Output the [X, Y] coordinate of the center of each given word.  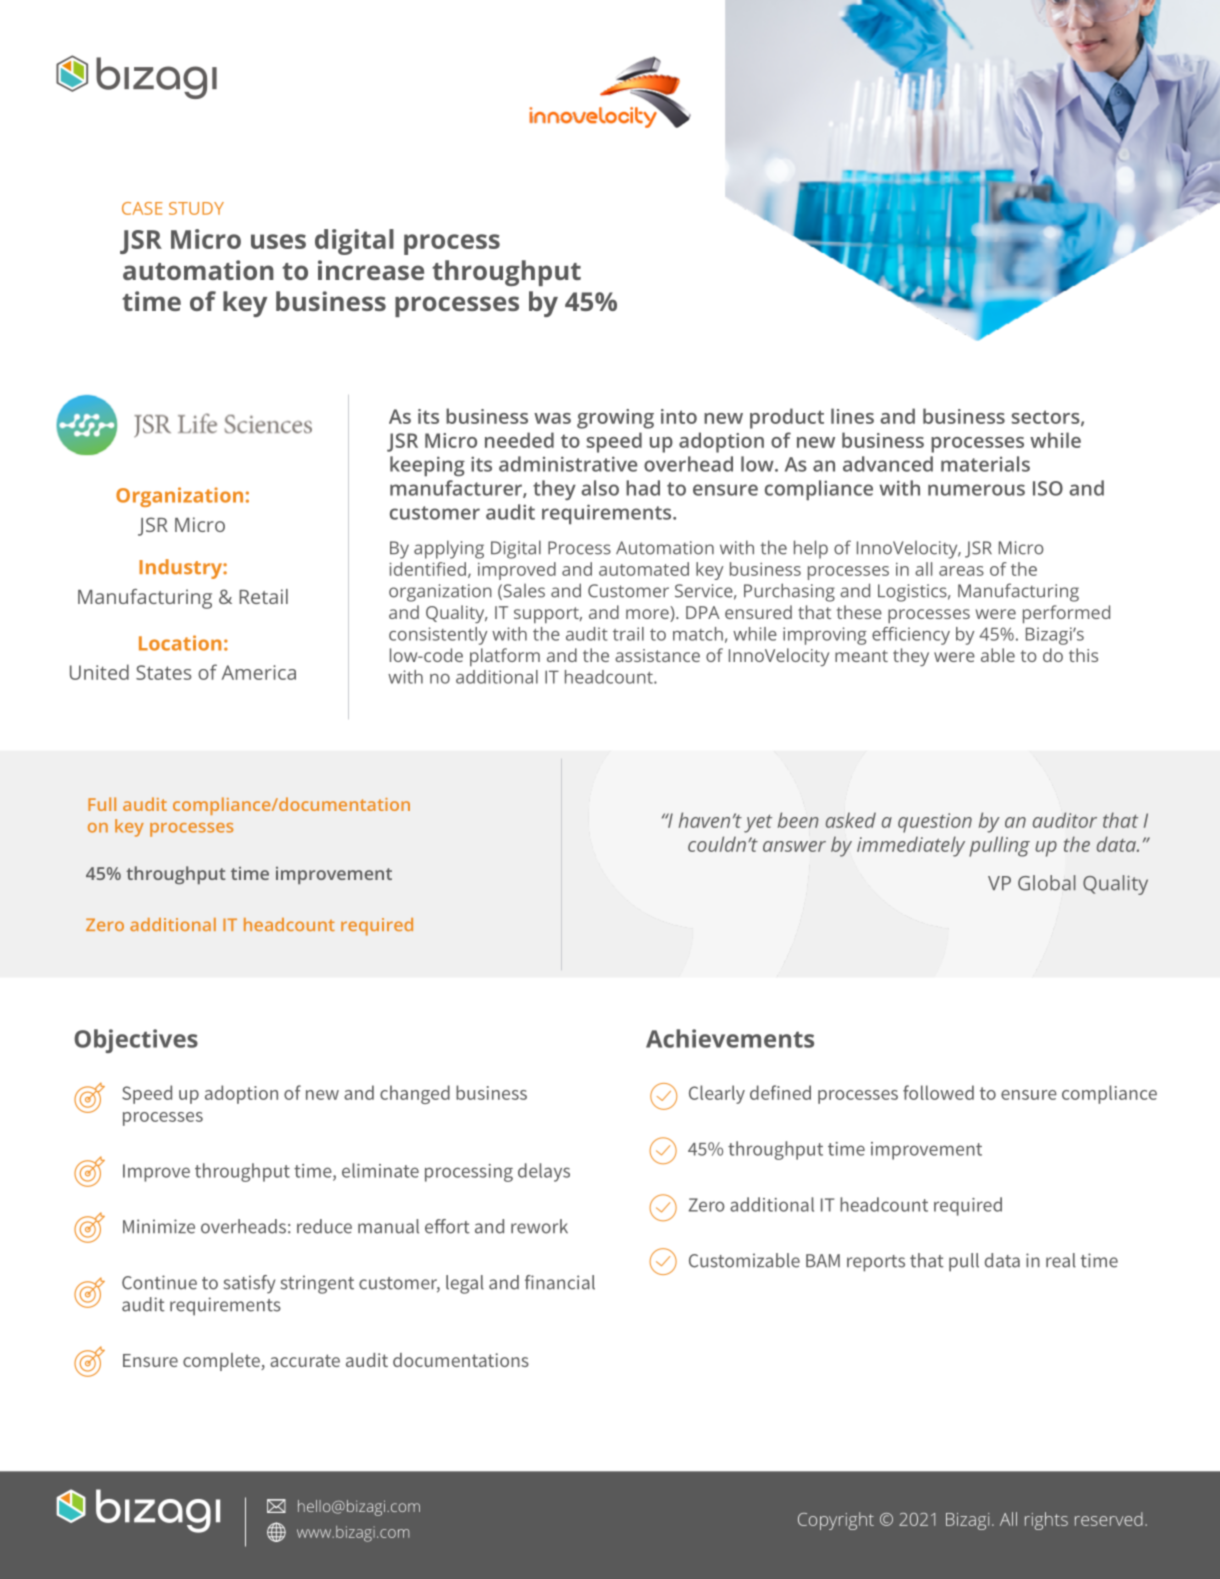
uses [278, 241]
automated [644, 569]
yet [758, 824]
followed [938, 1092]
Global [1047, 883]
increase [371, 270]
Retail [263, 596]
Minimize [159, 1226]
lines [852, 416]
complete [222, 1362]
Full [102, 804]
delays [544, 1172]
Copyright [836, 1521]
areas [961, 571]
